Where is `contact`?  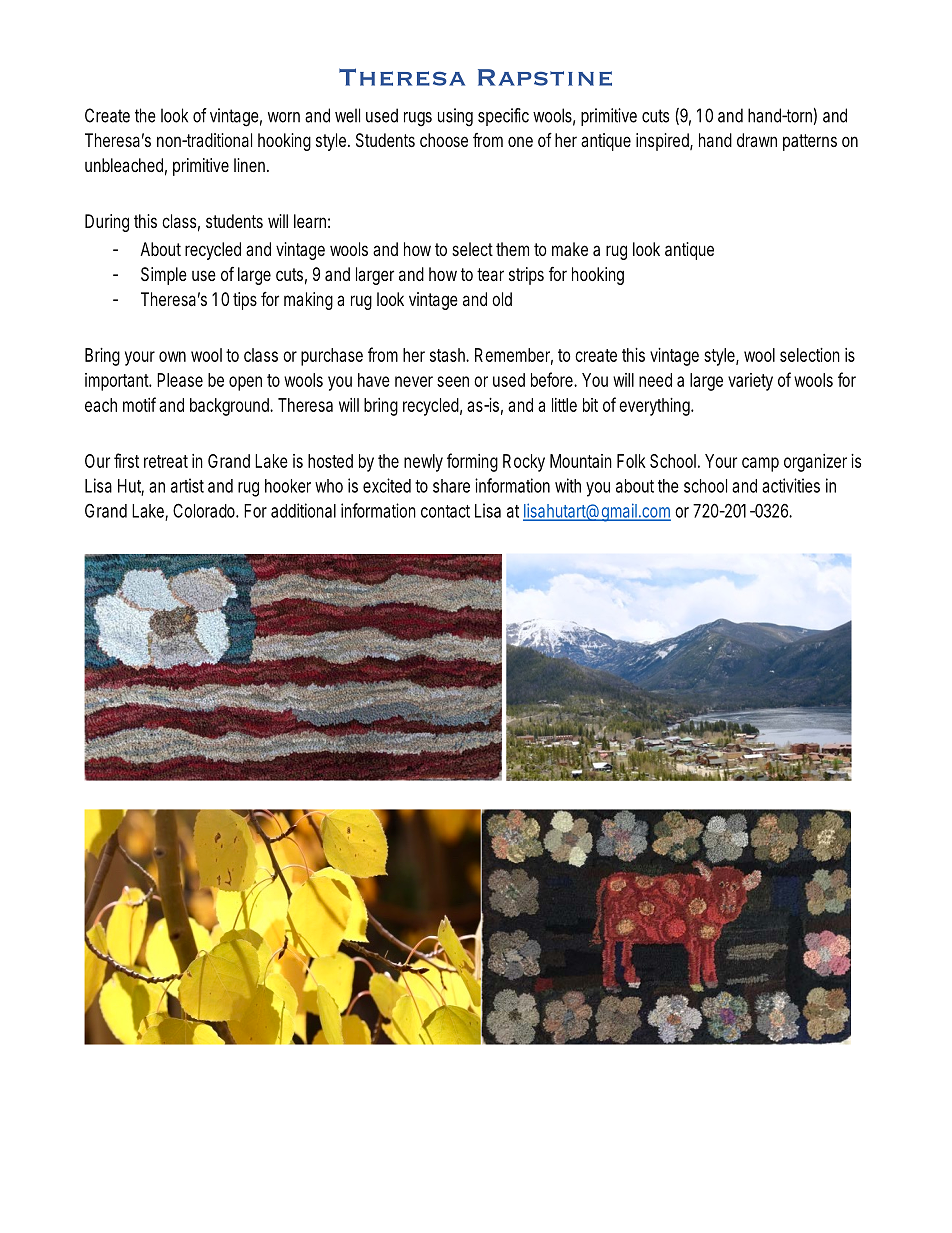
contact is located at coordinates (445, 511).
